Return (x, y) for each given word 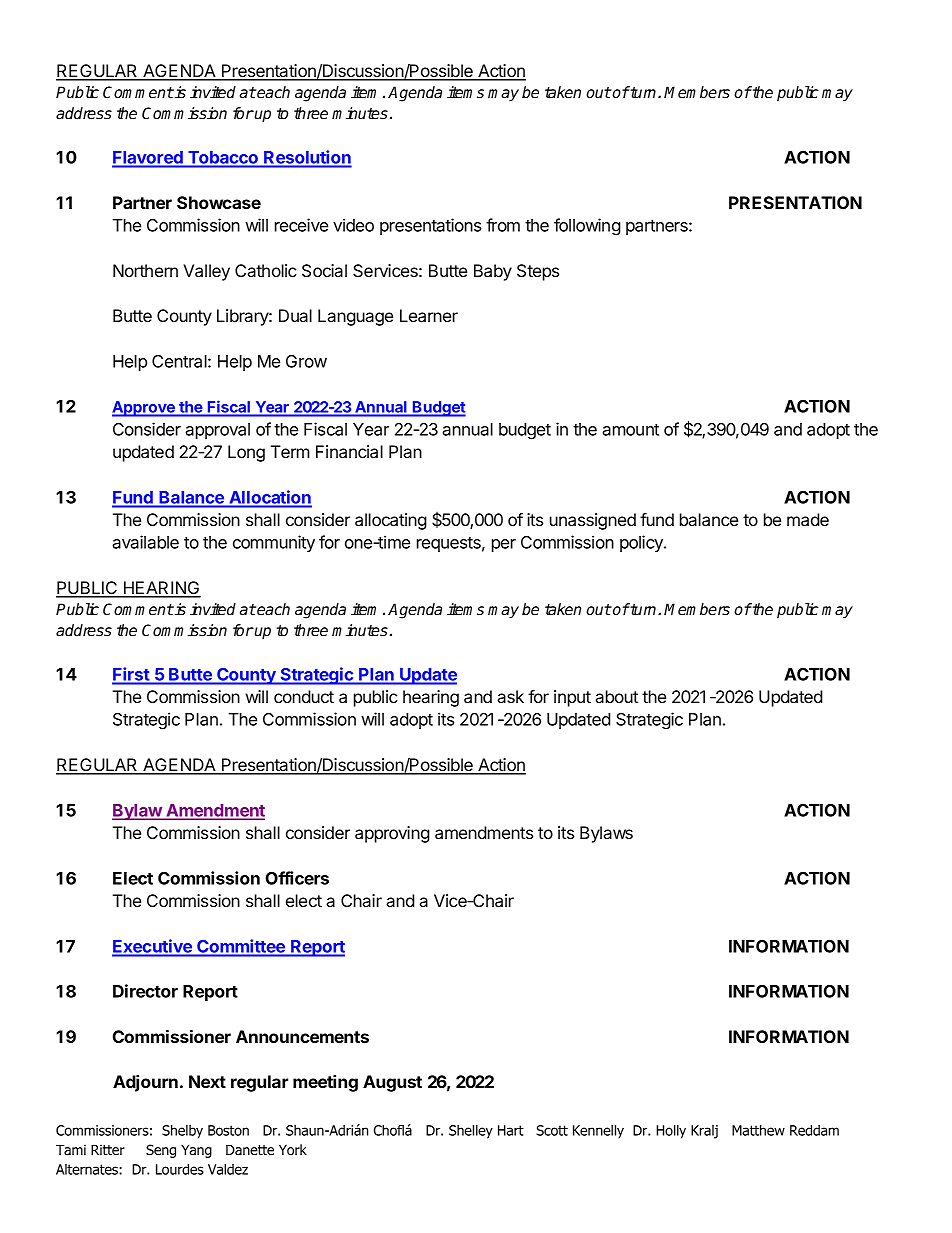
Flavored (148, 159)
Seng (161, 1151)
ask (511, 696)
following (587, 226)
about (617, 696)
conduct (304, 696)
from (503, 225)
